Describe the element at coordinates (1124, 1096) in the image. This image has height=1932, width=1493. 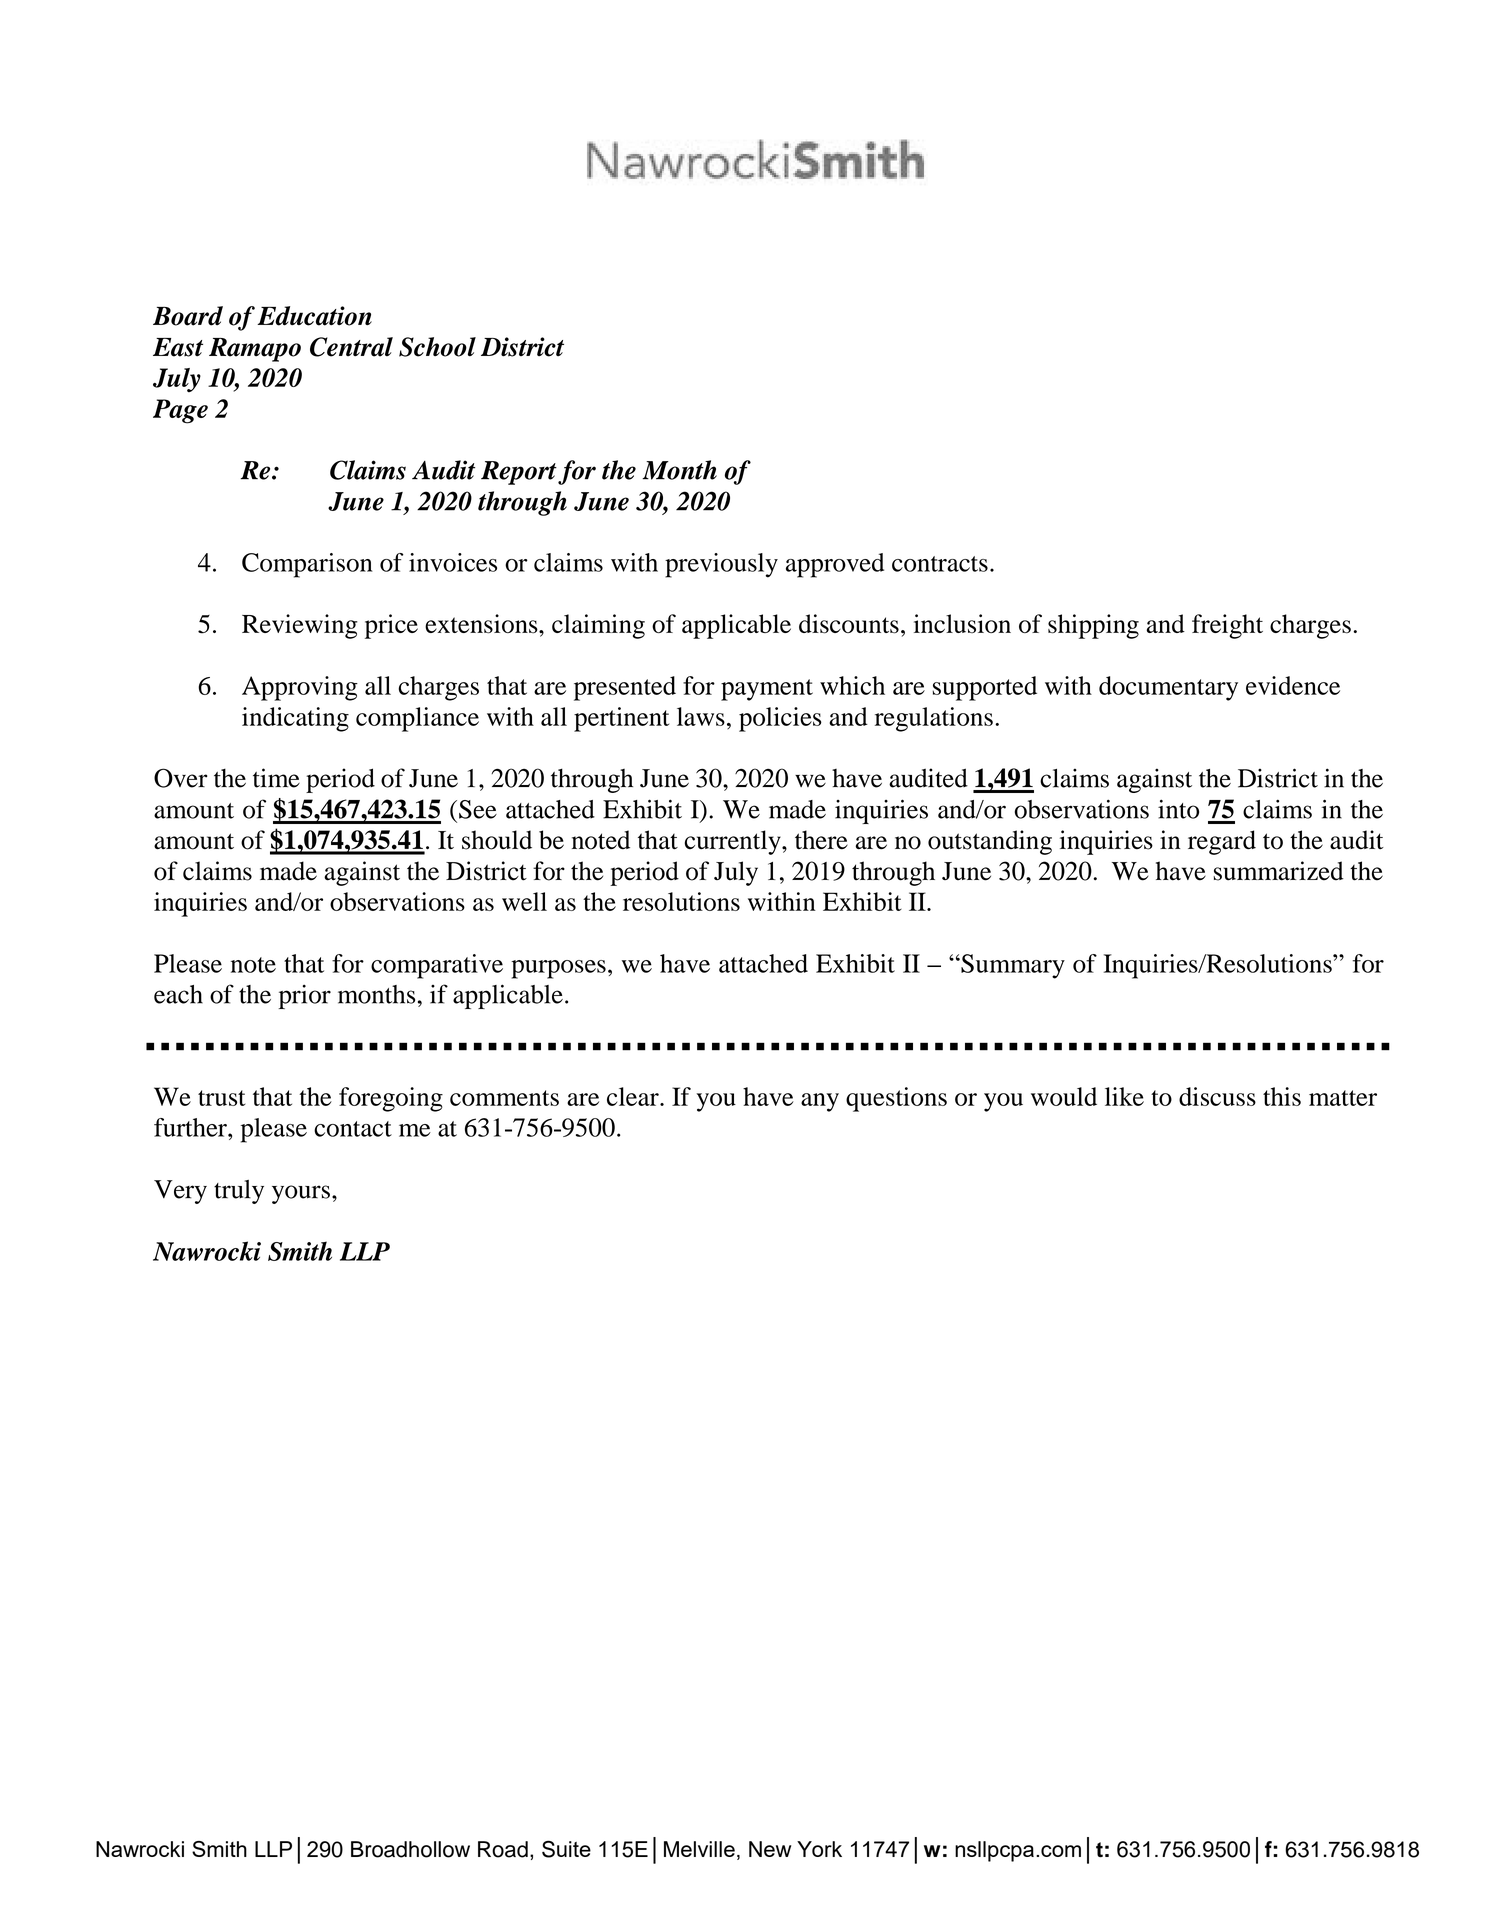
I see `like` at that location.
